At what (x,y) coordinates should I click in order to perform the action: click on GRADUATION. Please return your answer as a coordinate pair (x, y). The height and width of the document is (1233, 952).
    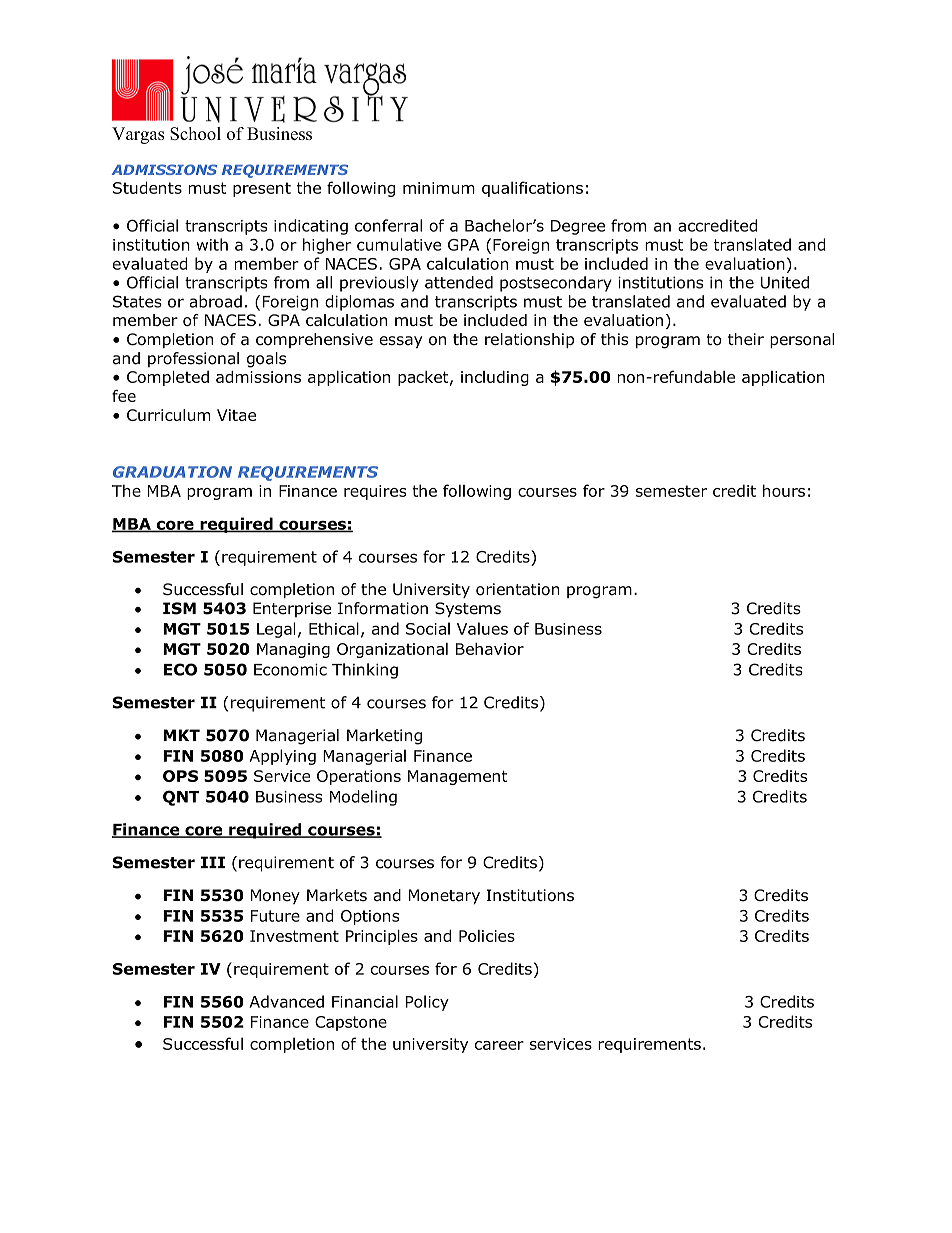
    Looking at the image, I should click on (172, 472).
